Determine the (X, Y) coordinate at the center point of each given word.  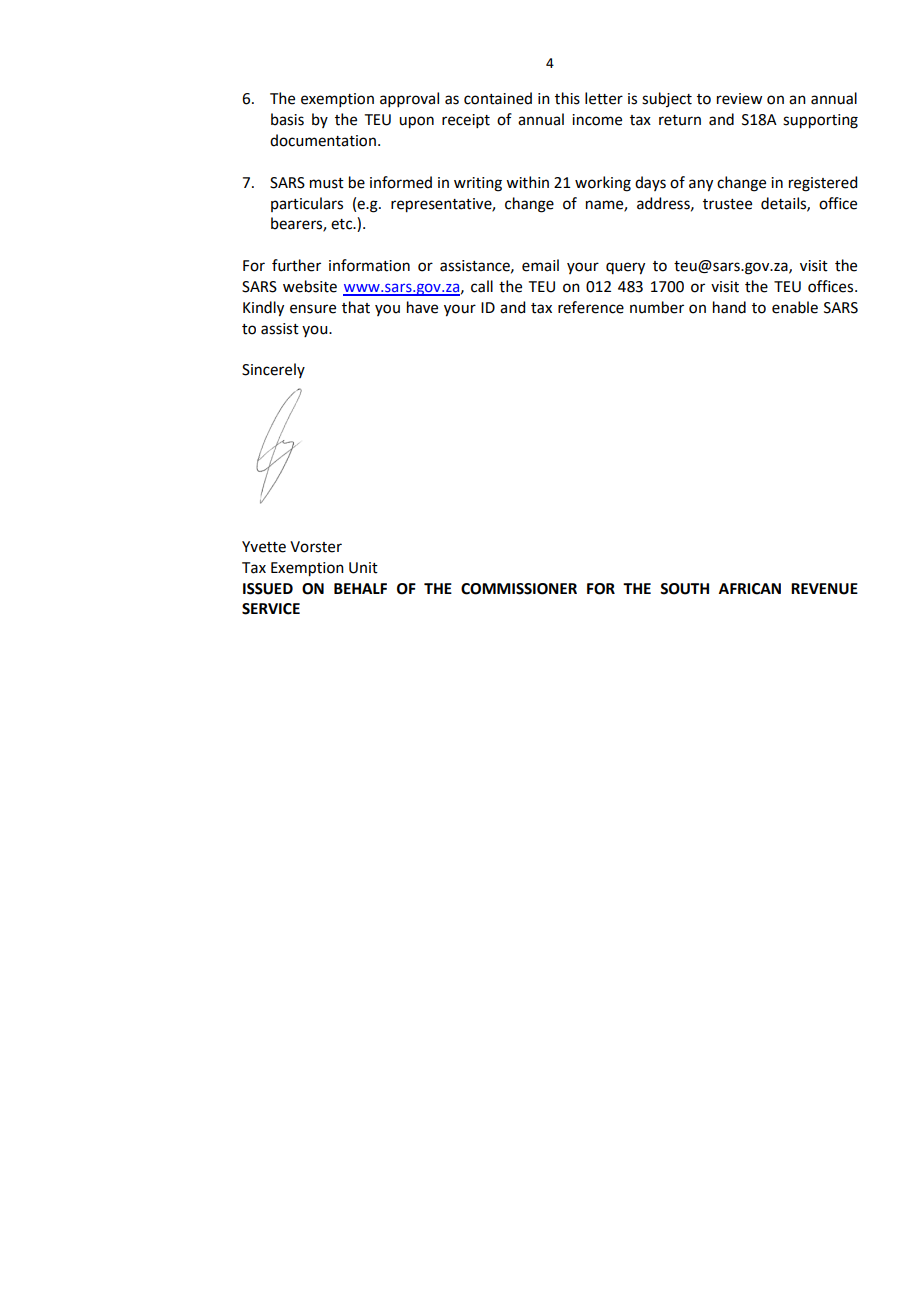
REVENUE (824, 589)
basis (287, 119)
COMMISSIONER (519, 589)
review (739, 99)
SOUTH (684, 589)
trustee (727, 204)
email (540, 265)
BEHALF (360, 588)
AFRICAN (750, 589)
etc (343, 224)
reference (591, 307)
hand (729, 307)
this (567, 98)
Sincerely (273, 370)
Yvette (264, 547)
